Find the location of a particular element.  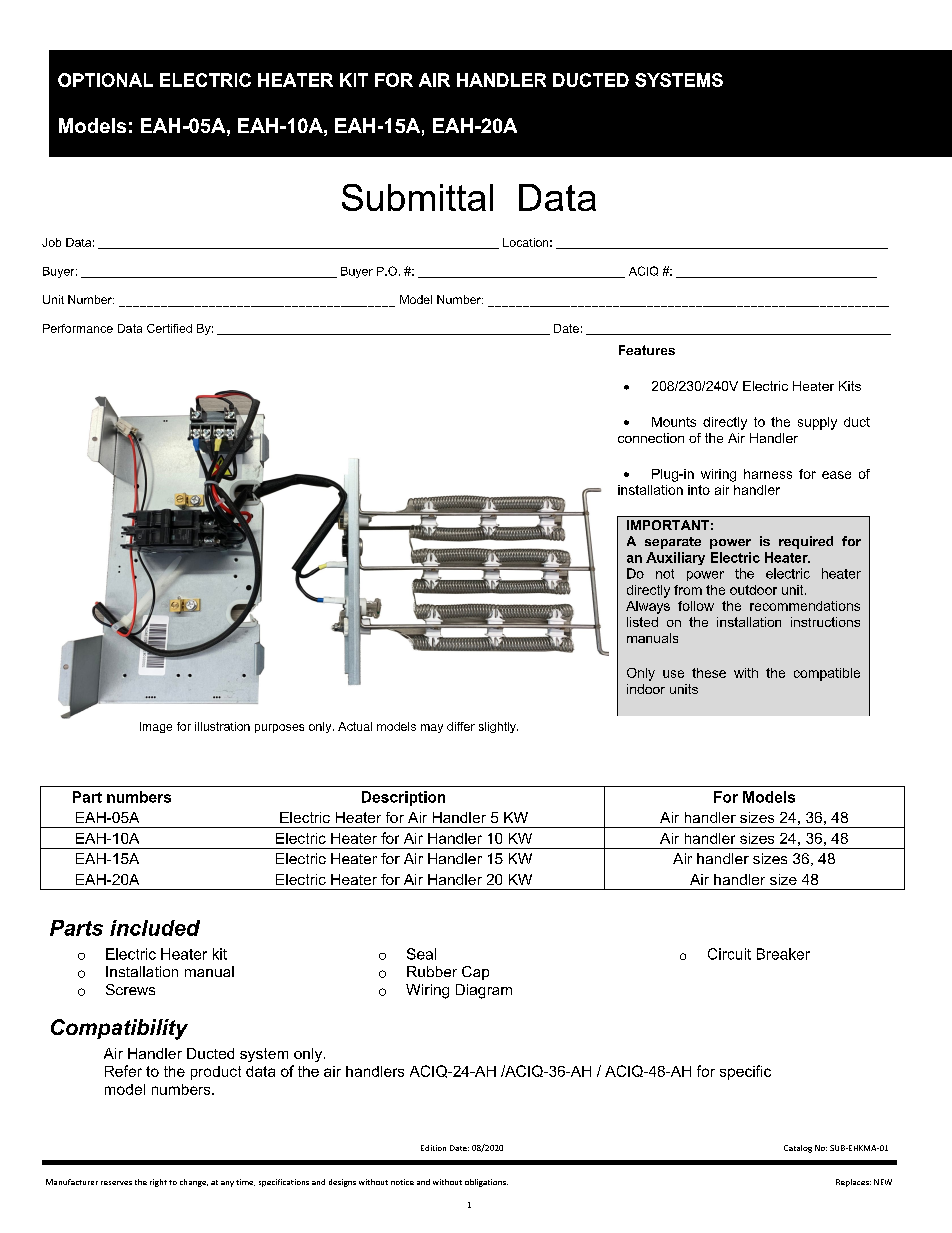

differ is located at coordinates (461, 726).
